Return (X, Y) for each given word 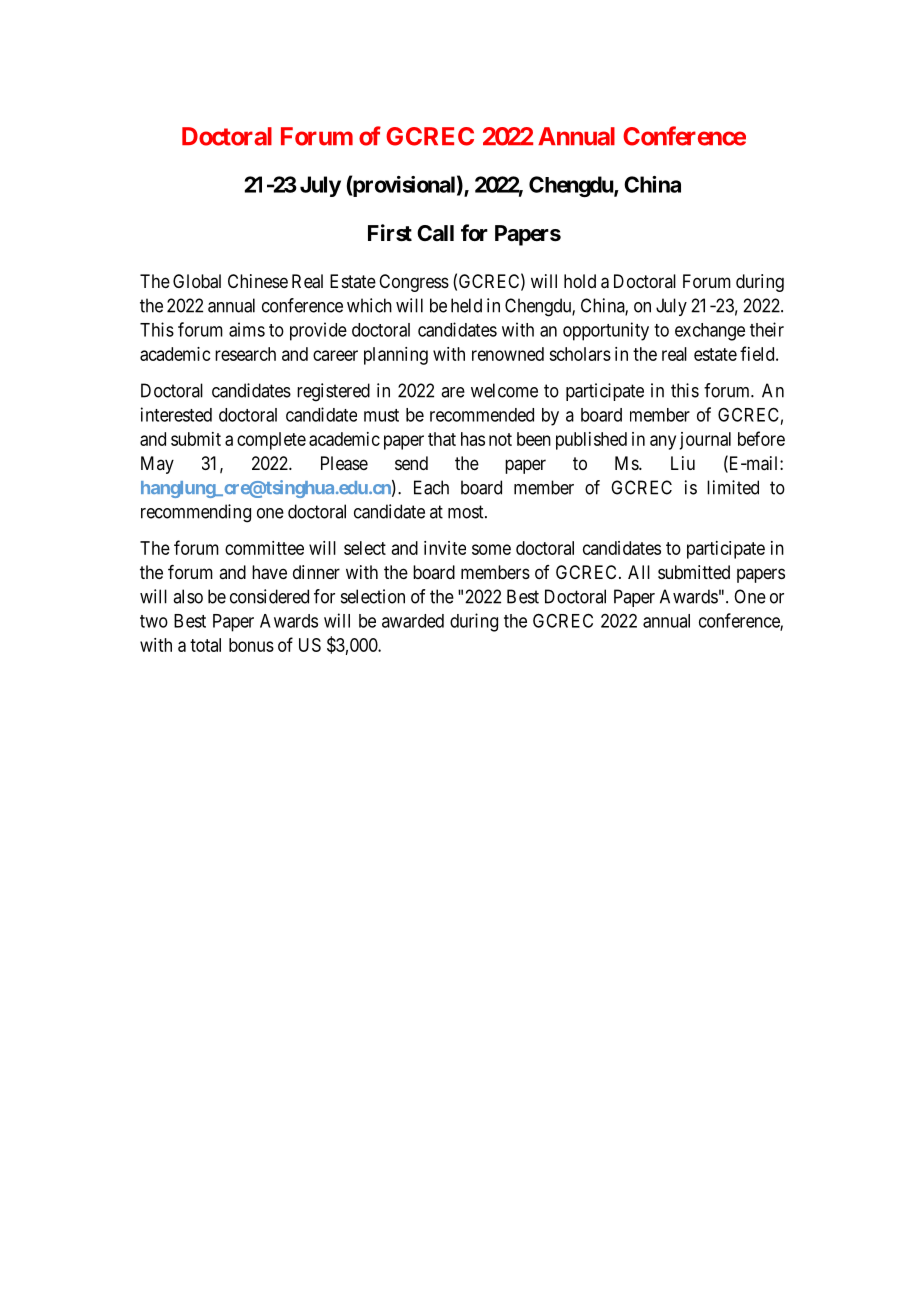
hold (580, 281)
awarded (413, 621)
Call (435, 233)
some (491, 549)
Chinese (258, 281)
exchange (710, 332)
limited (733, 487)
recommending (196, 513)
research (245, 354)
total (205, 645)
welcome (504, 390)
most (467, 512)
